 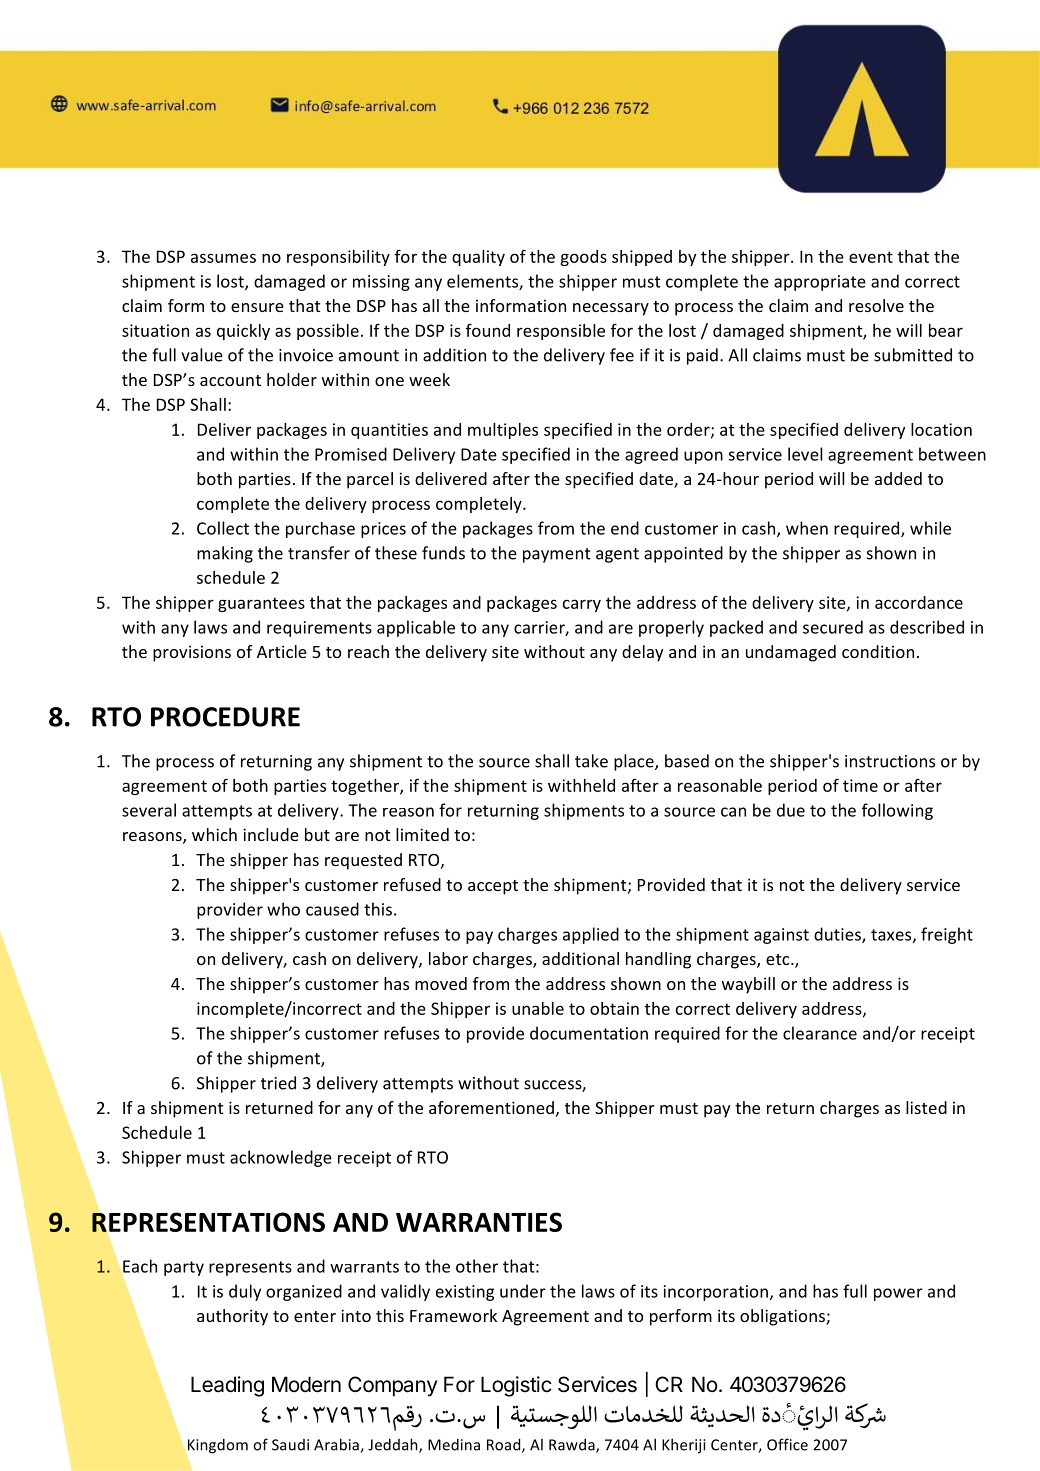 What do you see at coordinates (557, 555) in the document?
I see `payment` at bounding box center [557, 555].
